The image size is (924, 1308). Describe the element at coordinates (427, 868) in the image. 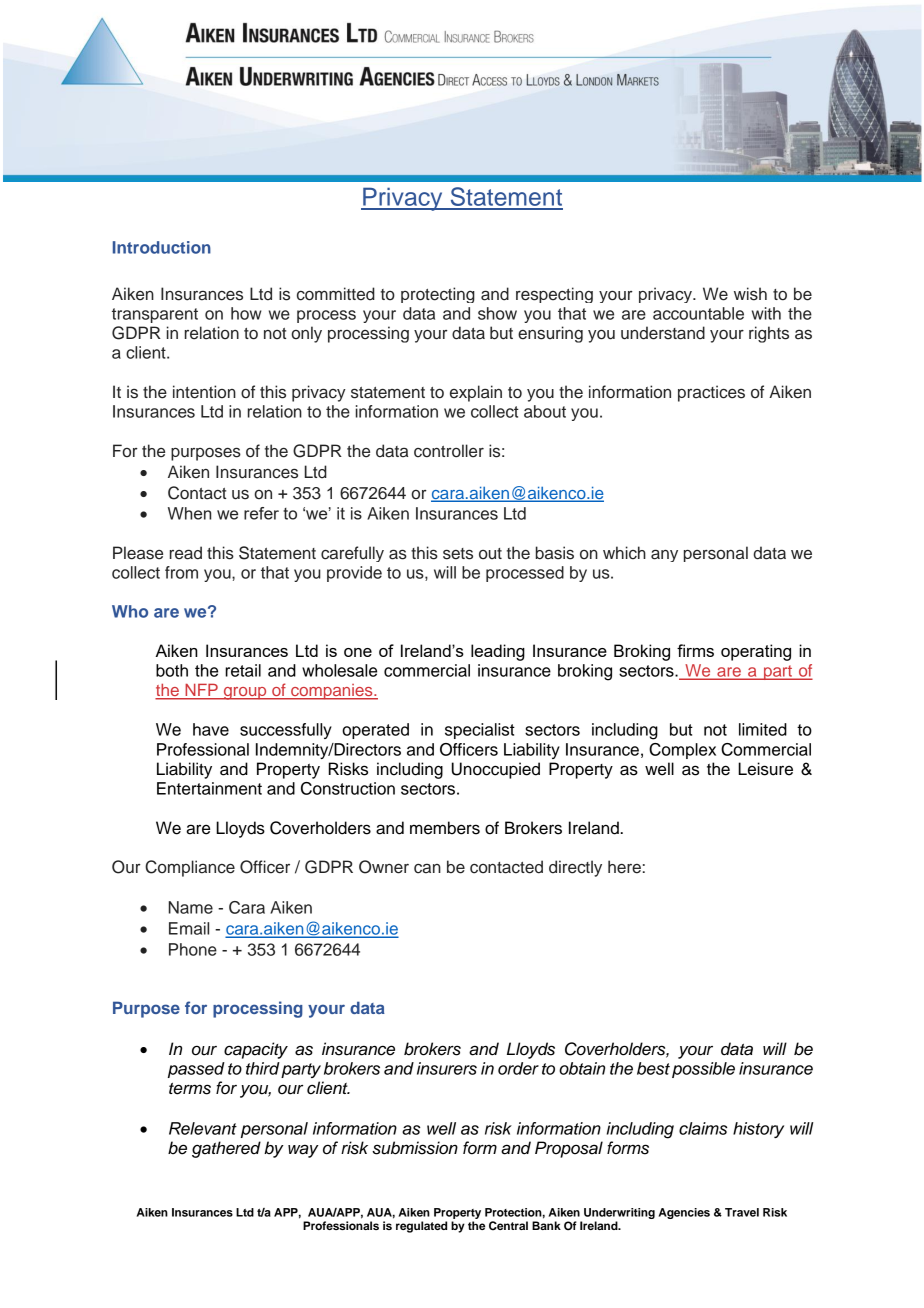

I see `can` at that location.
